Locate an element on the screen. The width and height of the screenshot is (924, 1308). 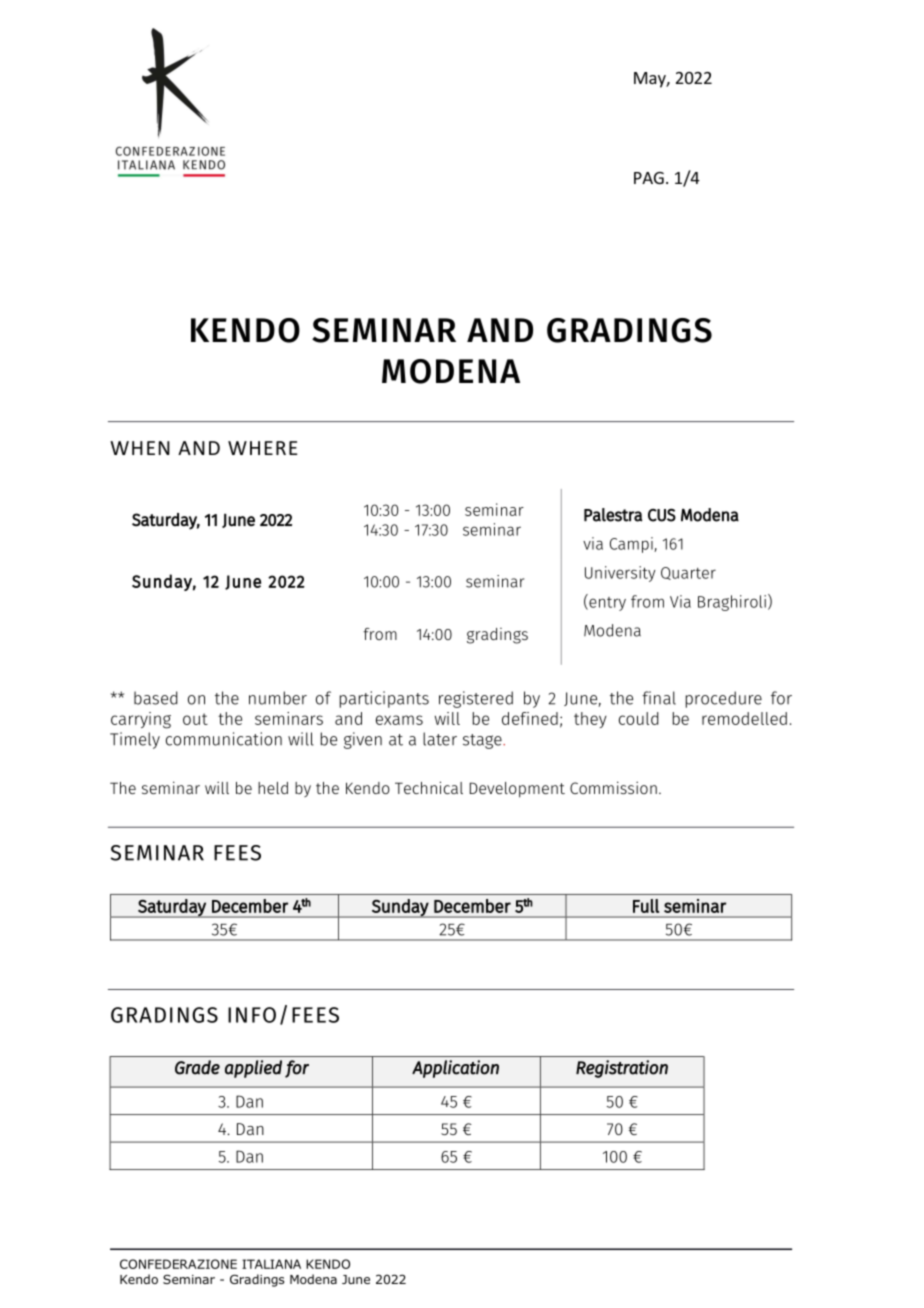
CUS is located at coordinates (662, 515).
